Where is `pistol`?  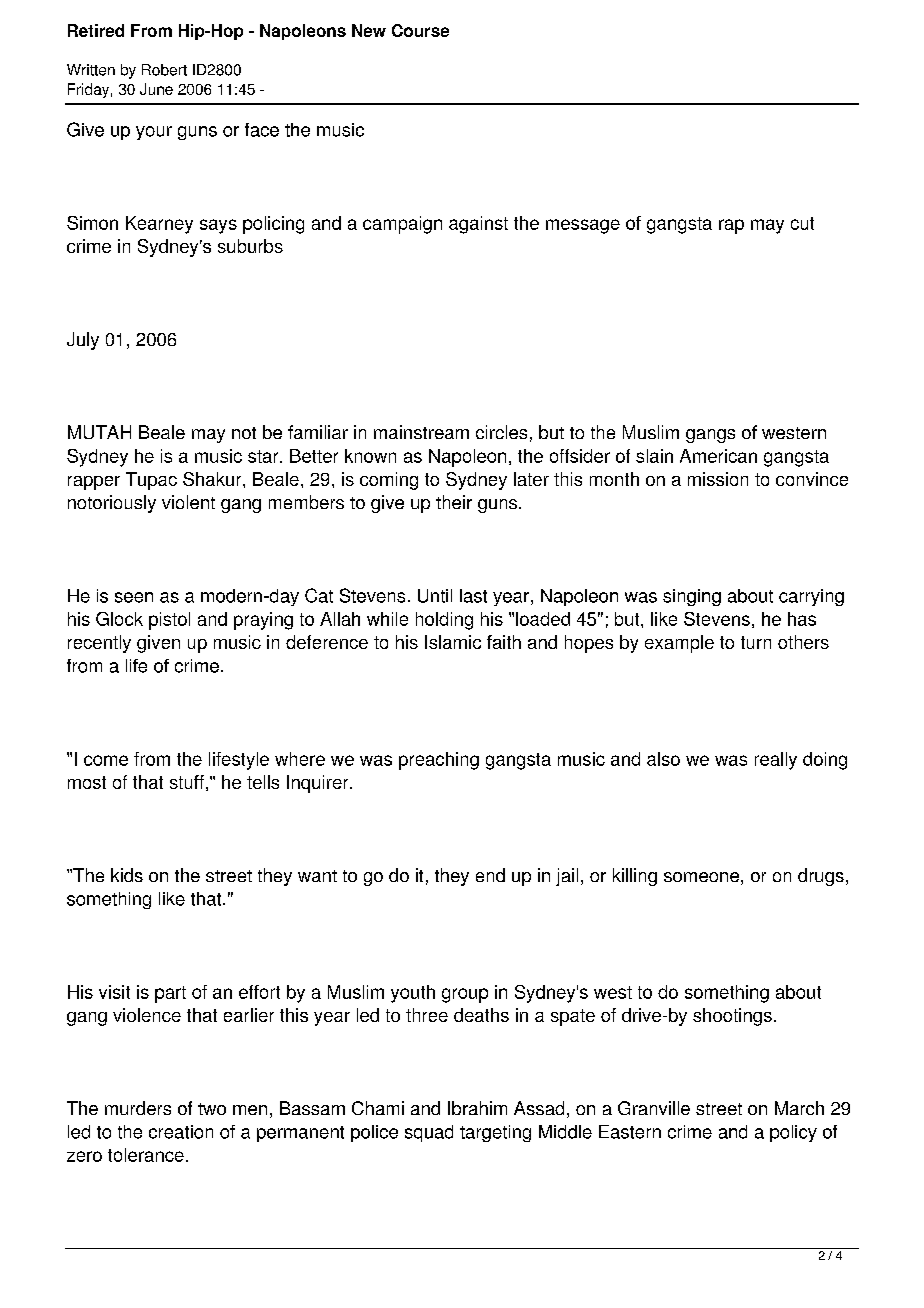
pistol is located at coordinates (169, 621).
